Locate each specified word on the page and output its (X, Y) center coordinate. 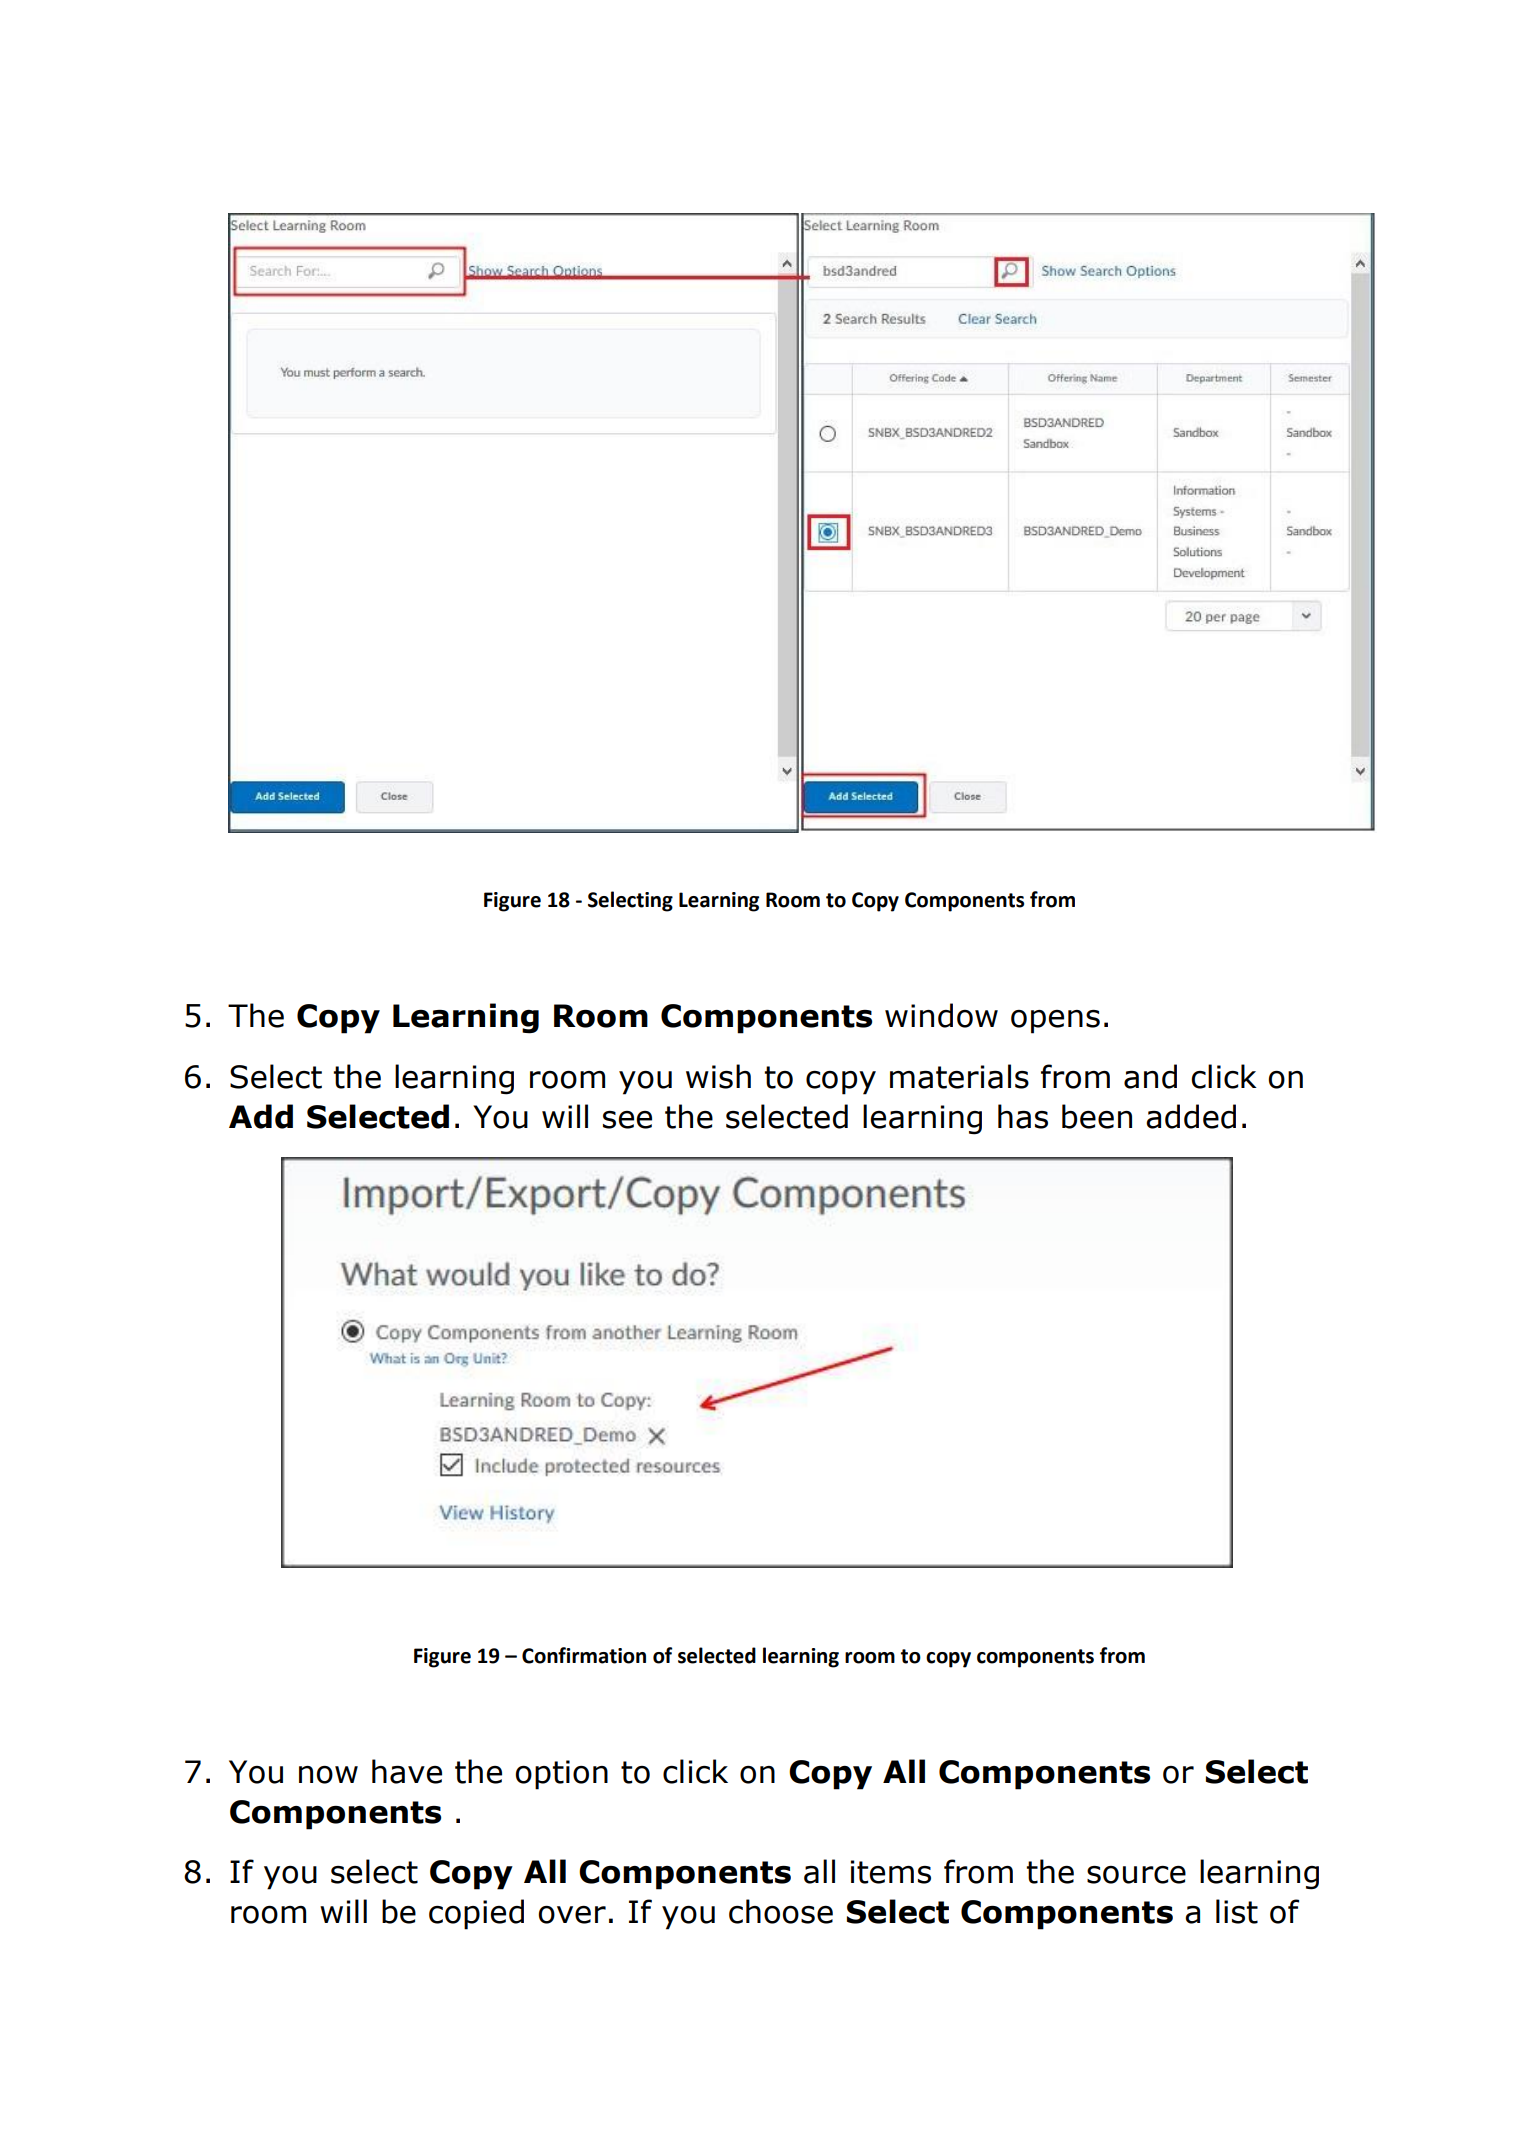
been (1097, 1116)
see (627, 1120)
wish (718, 1076)
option (561, 1775)
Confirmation (584, 1655)
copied (476, 1914)
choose (781, 1911)
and (1150, 1076)
